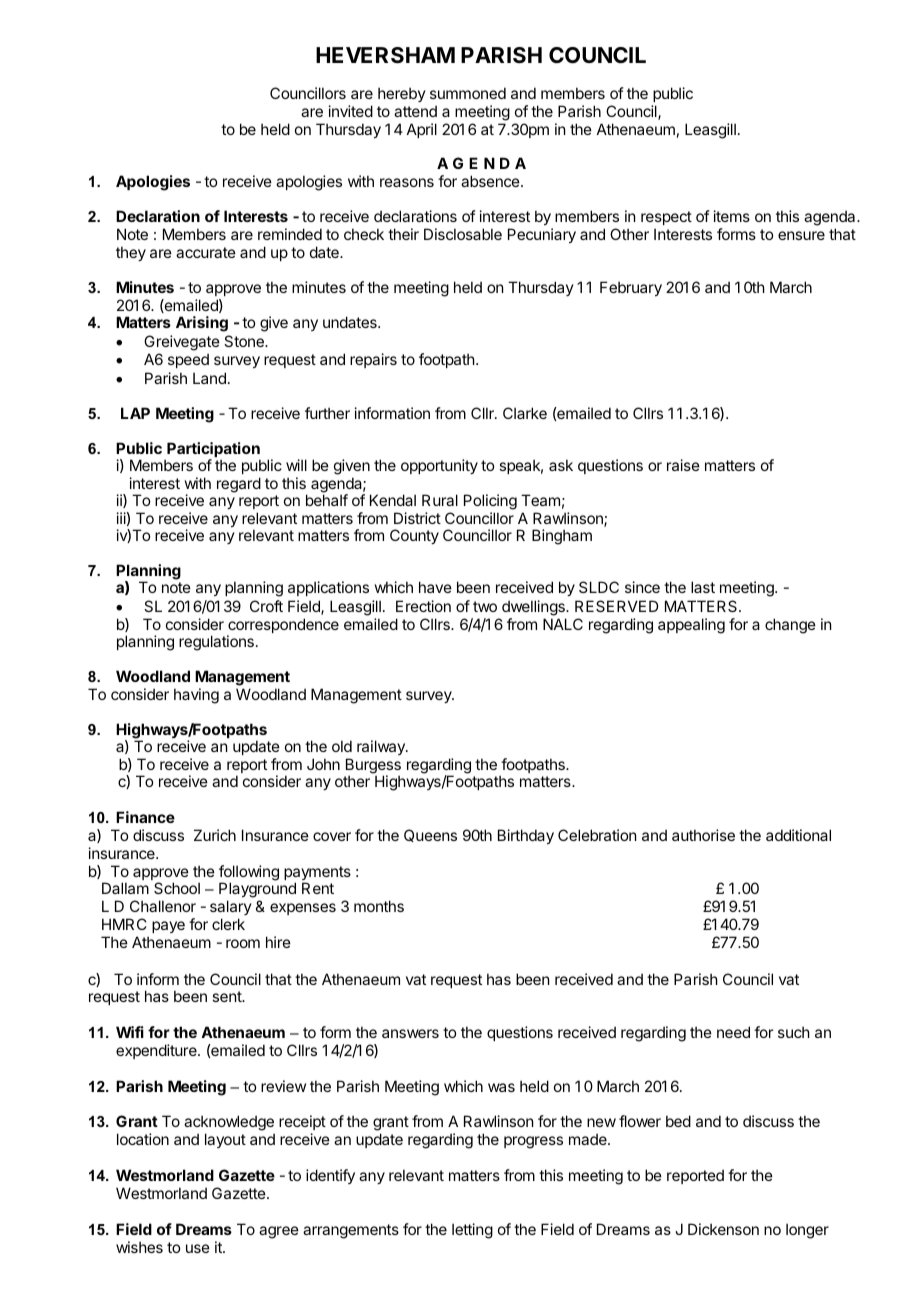  I want to click on Croft, so click(266, 606).
